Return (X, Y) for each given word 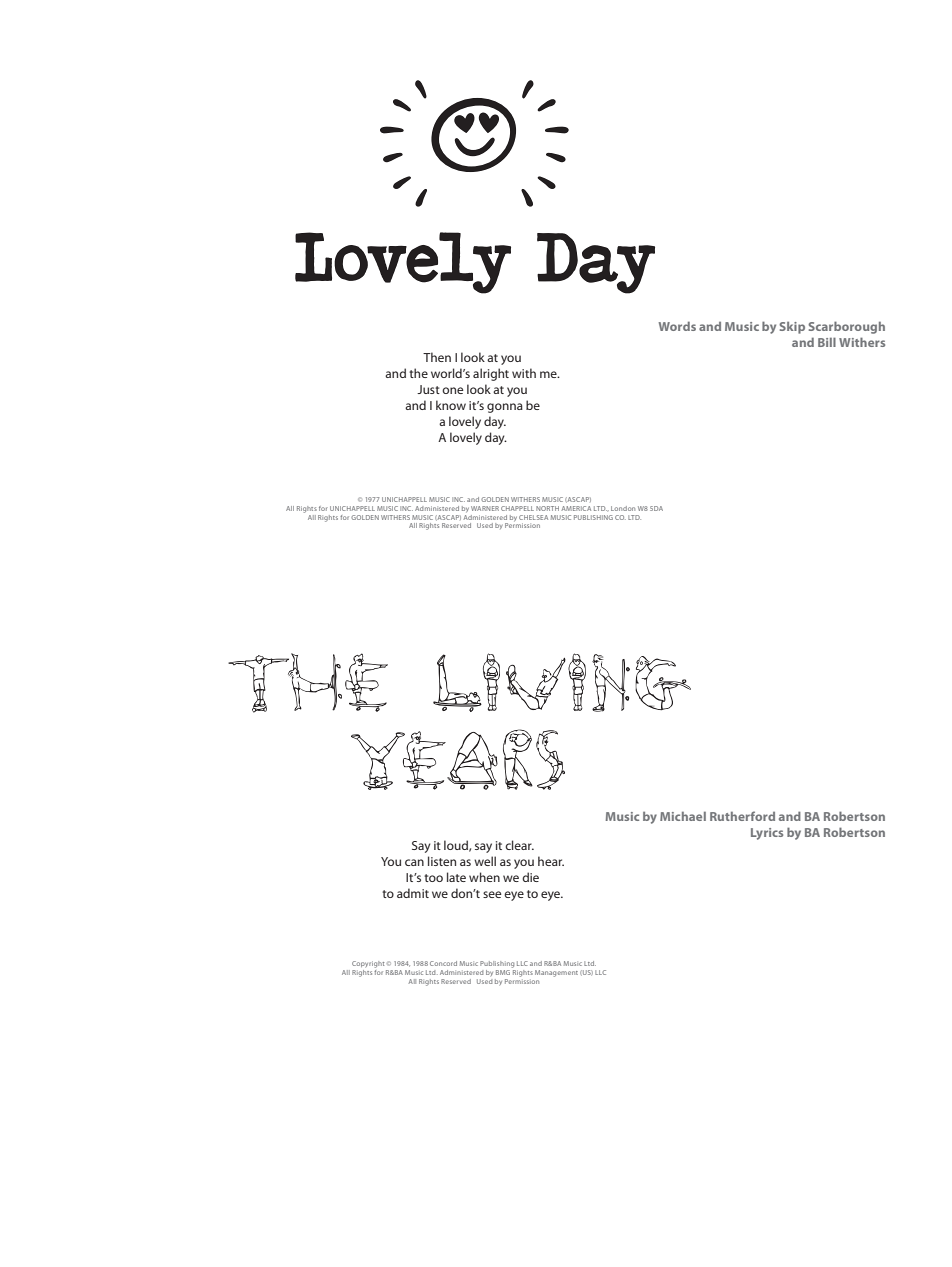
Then (437, 357)
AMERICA (576, 508)
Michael (683, 816)
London (623, 508)
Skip (792, 327)
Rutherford (742, 816)
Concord (443, 963)
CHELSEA (533, 517)
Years (458, 759)
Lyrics (767, 834)
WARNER (485, 508)
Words (677, 326)
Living (562, 682)
